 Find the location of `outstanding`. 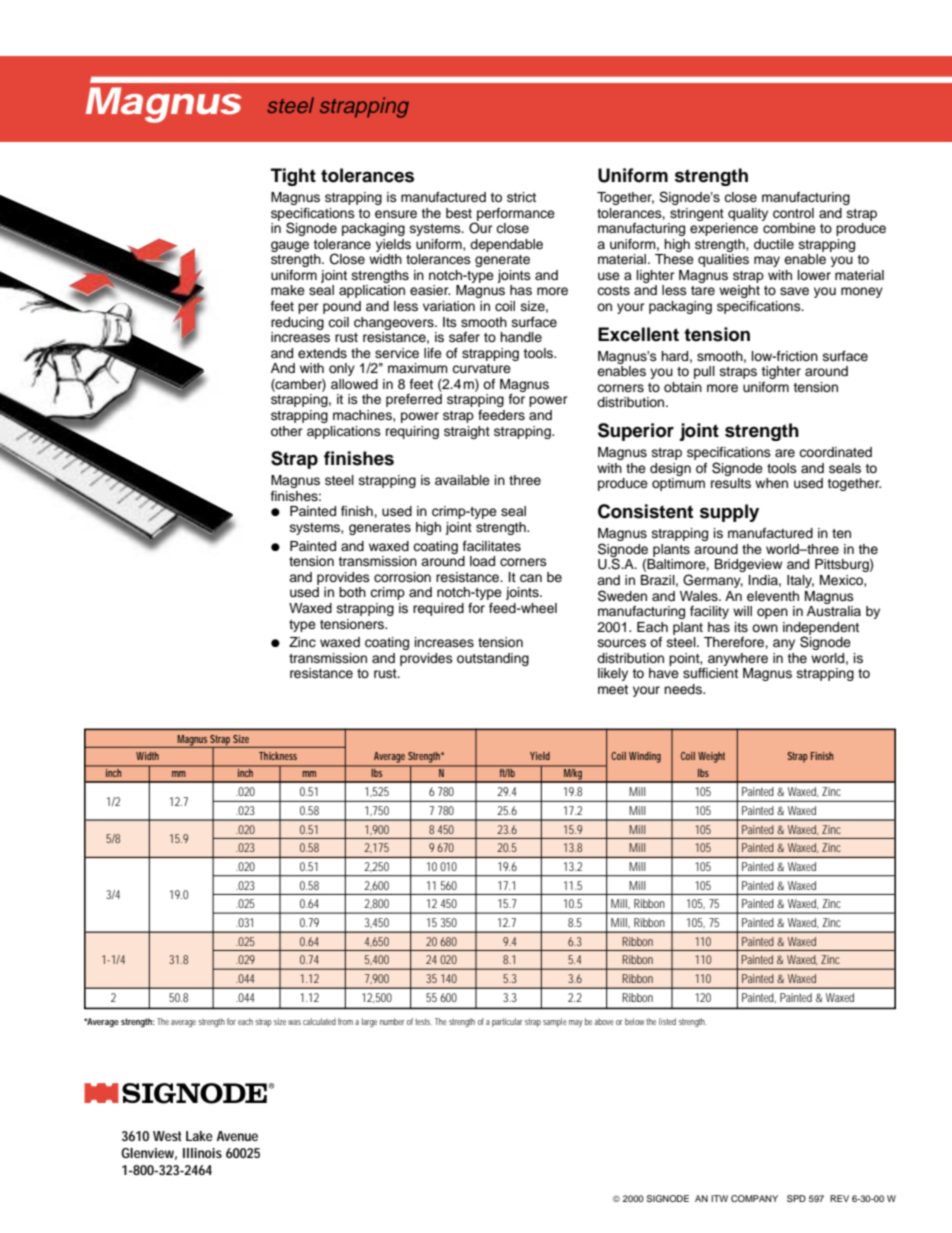

outstanding is located at coordinates (493, 659).
